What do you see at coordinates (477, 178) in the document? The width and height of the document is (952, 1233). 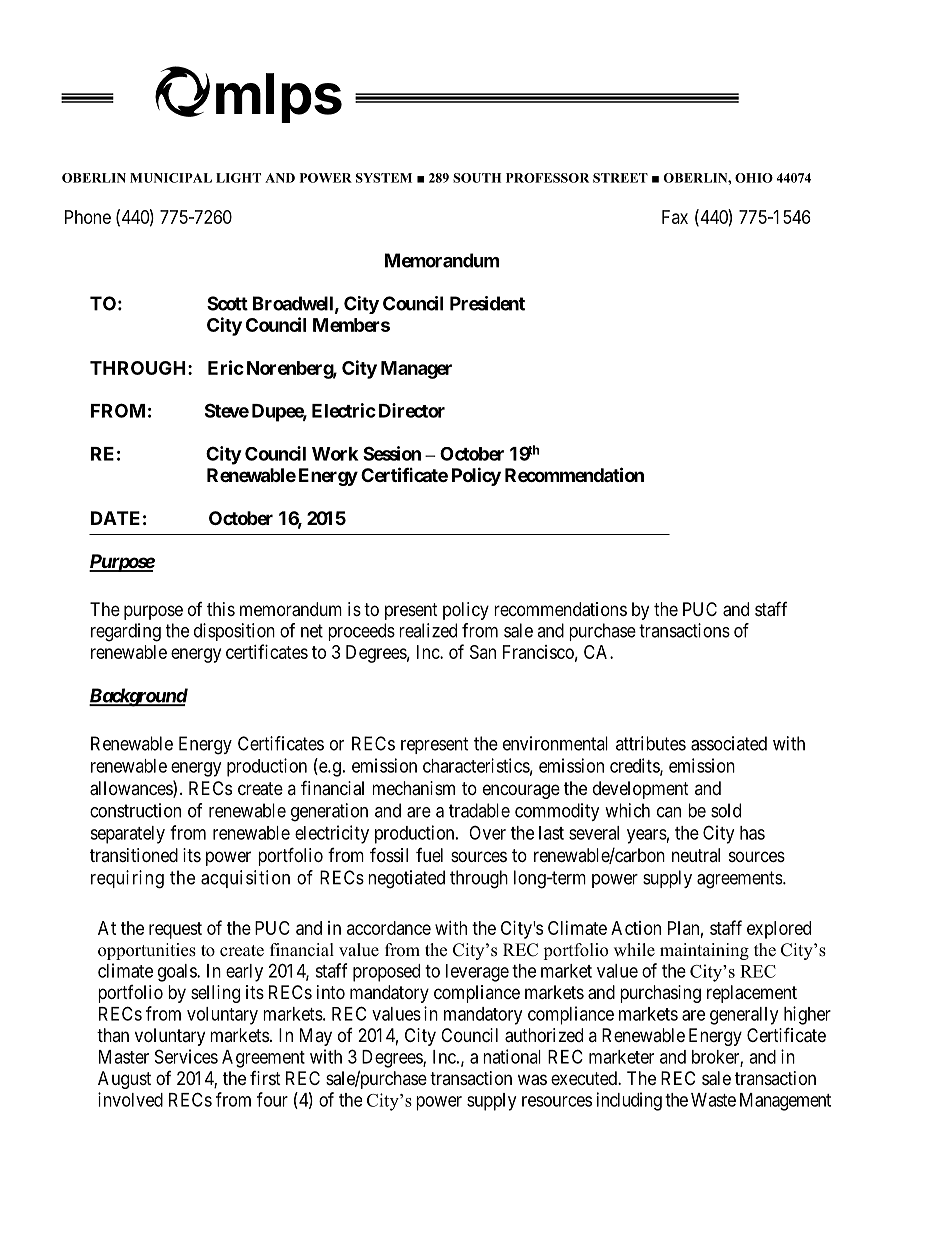 I see `SOUTH` at bounding box center [477, 178].
